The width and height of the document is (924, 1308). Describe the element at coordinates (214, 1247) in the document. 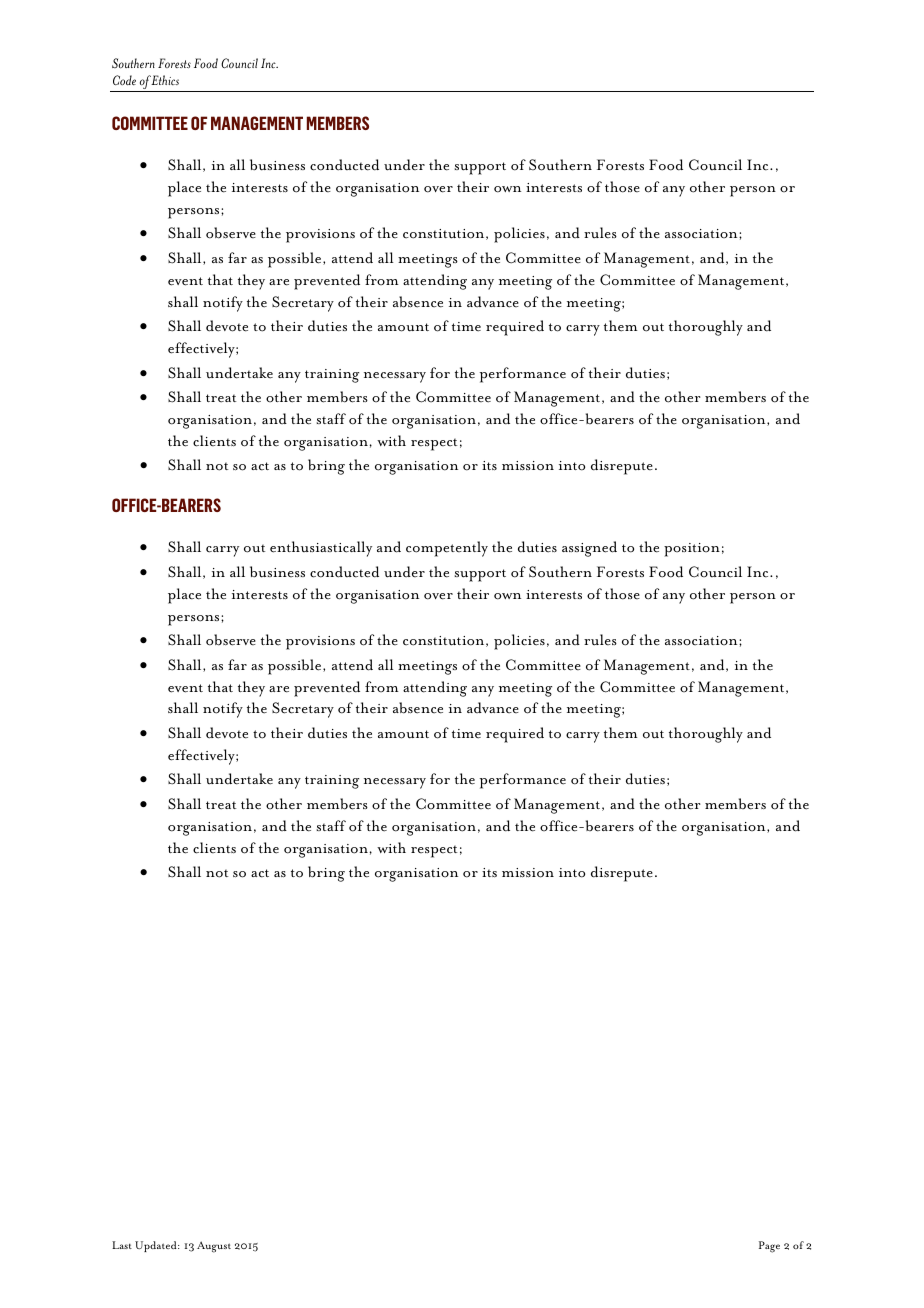

I see `August` at that location.
